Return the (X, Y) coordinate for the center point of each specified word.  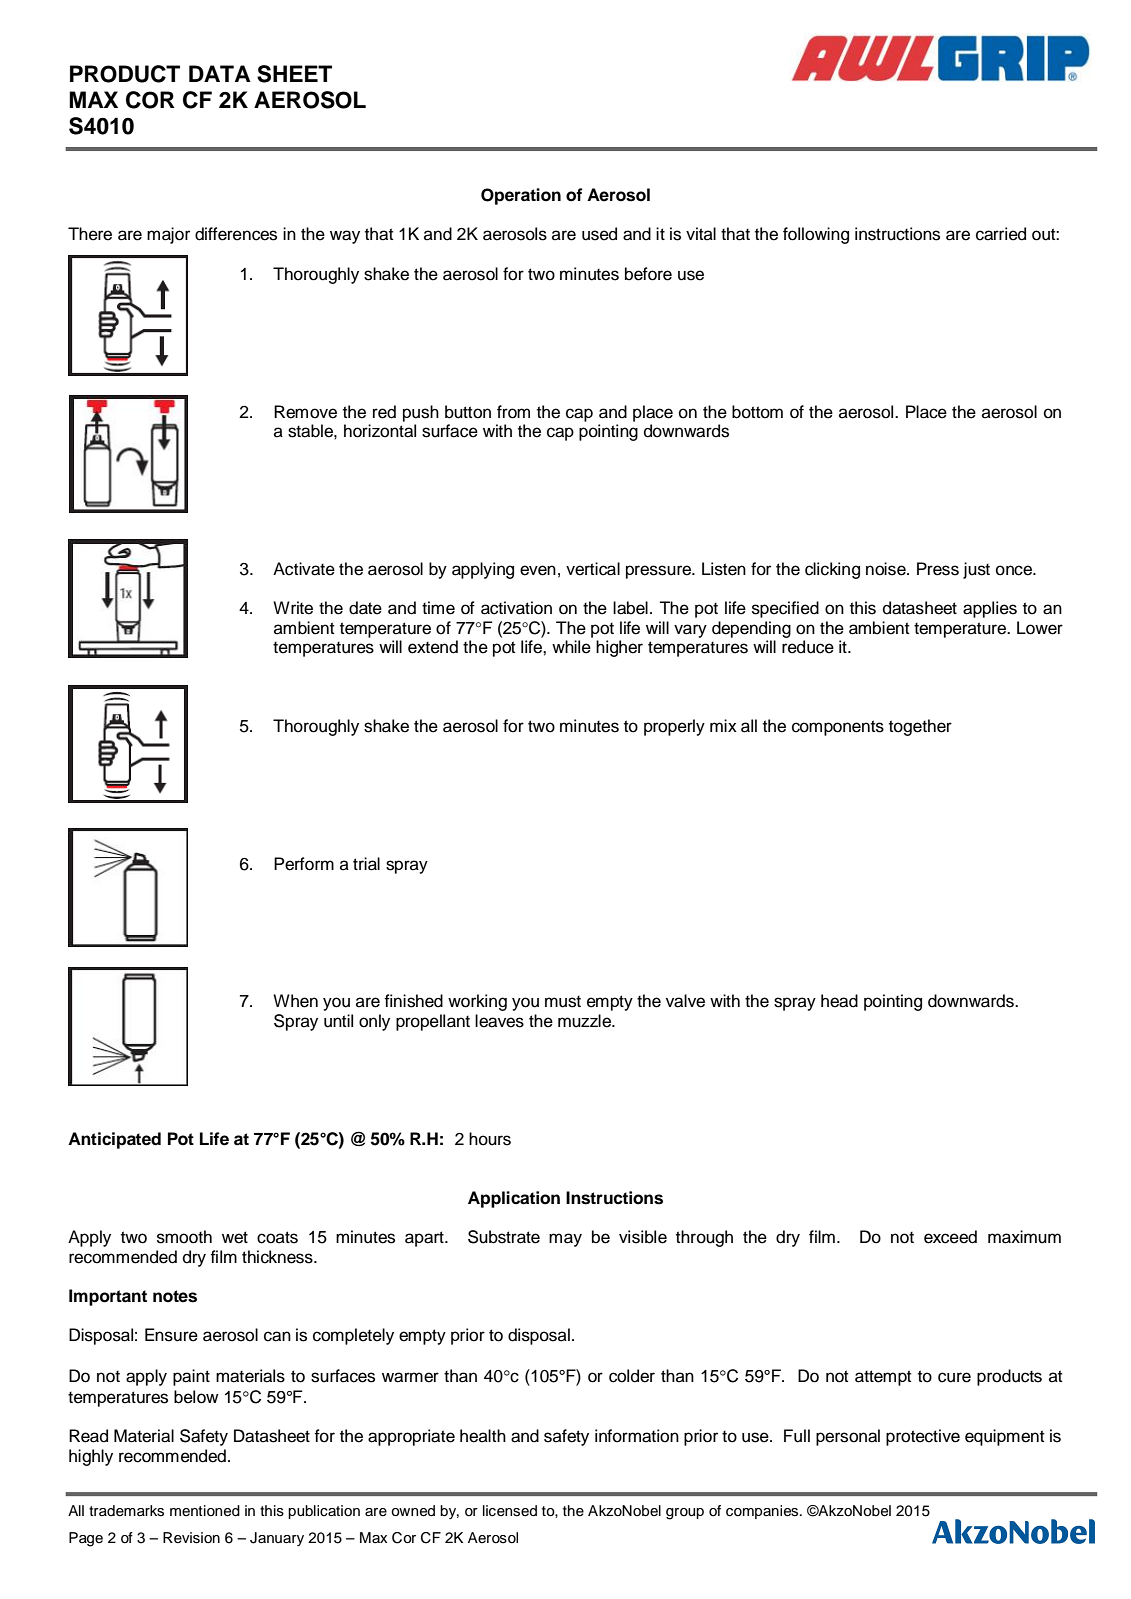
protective (923, 1437)
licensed (510, 1511)
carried (1001, 234)
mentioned (205, 1511)
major (168, 235)
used (599, 234)
